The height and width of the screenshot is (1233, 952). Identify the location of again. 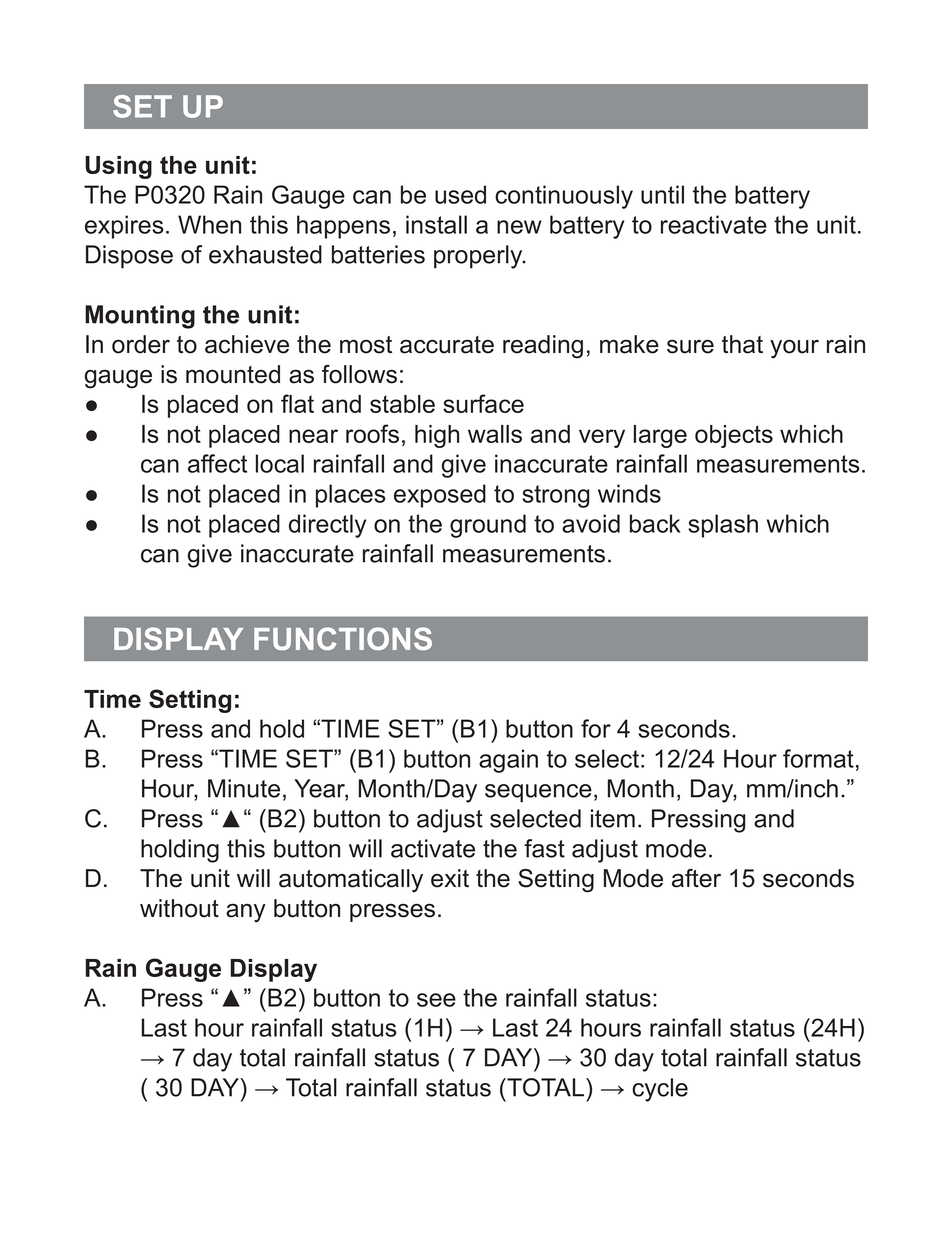
(508, 761).
